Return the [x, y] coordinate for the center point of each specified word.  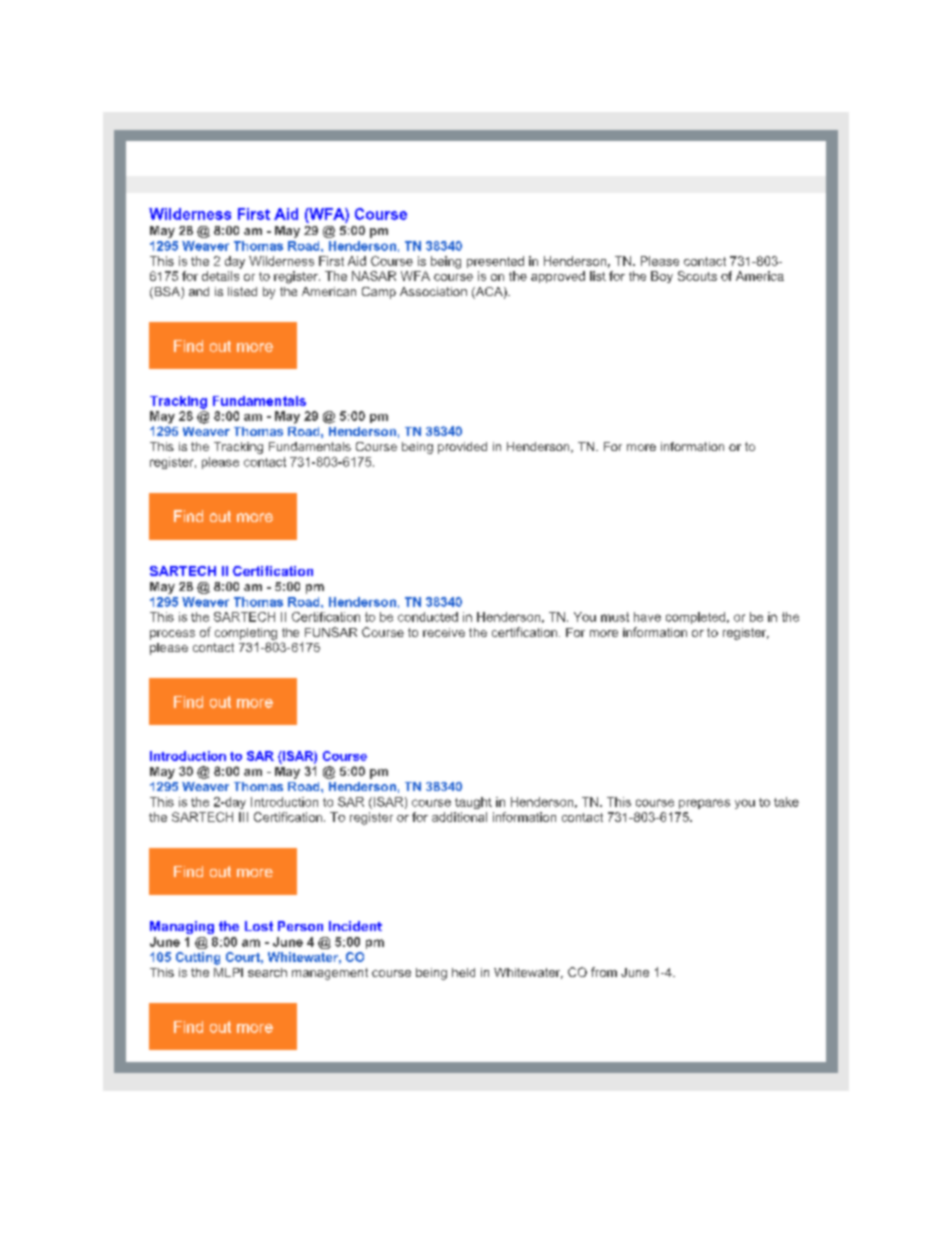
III [243, 817]
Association [433, 291]
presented [495, 262]
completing [246, 634]
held [463, 972]
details [220, 276]
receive [444, 632]
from [604, 972]
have [647, 617]
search [267, 972]
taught [473, 803]
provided [462, 448]
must [615, 617]
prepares [704, 804]
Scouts [697, 276]
